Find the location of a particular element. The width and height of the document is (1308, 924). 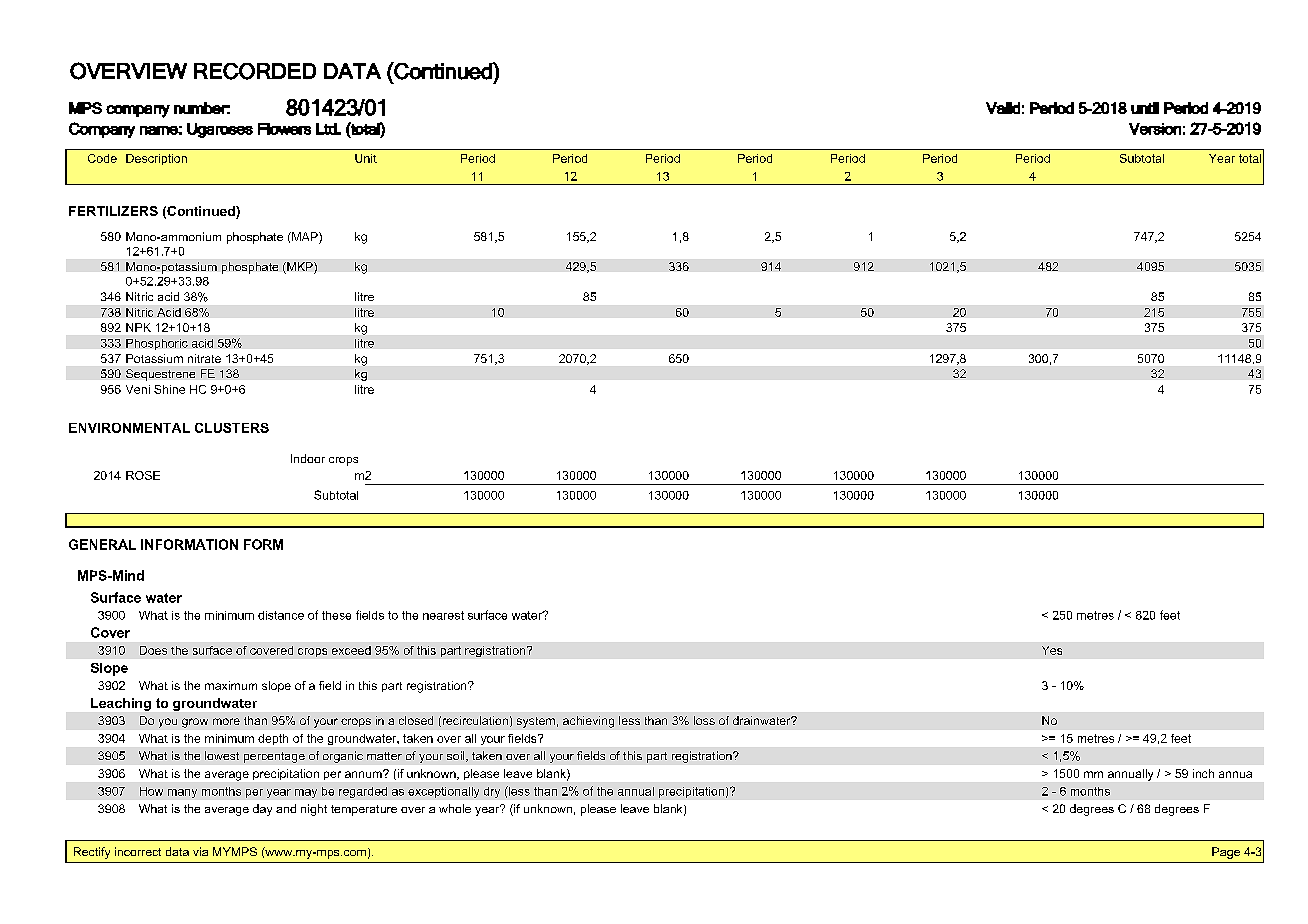

Page is located at coordinates (1226, 853).
